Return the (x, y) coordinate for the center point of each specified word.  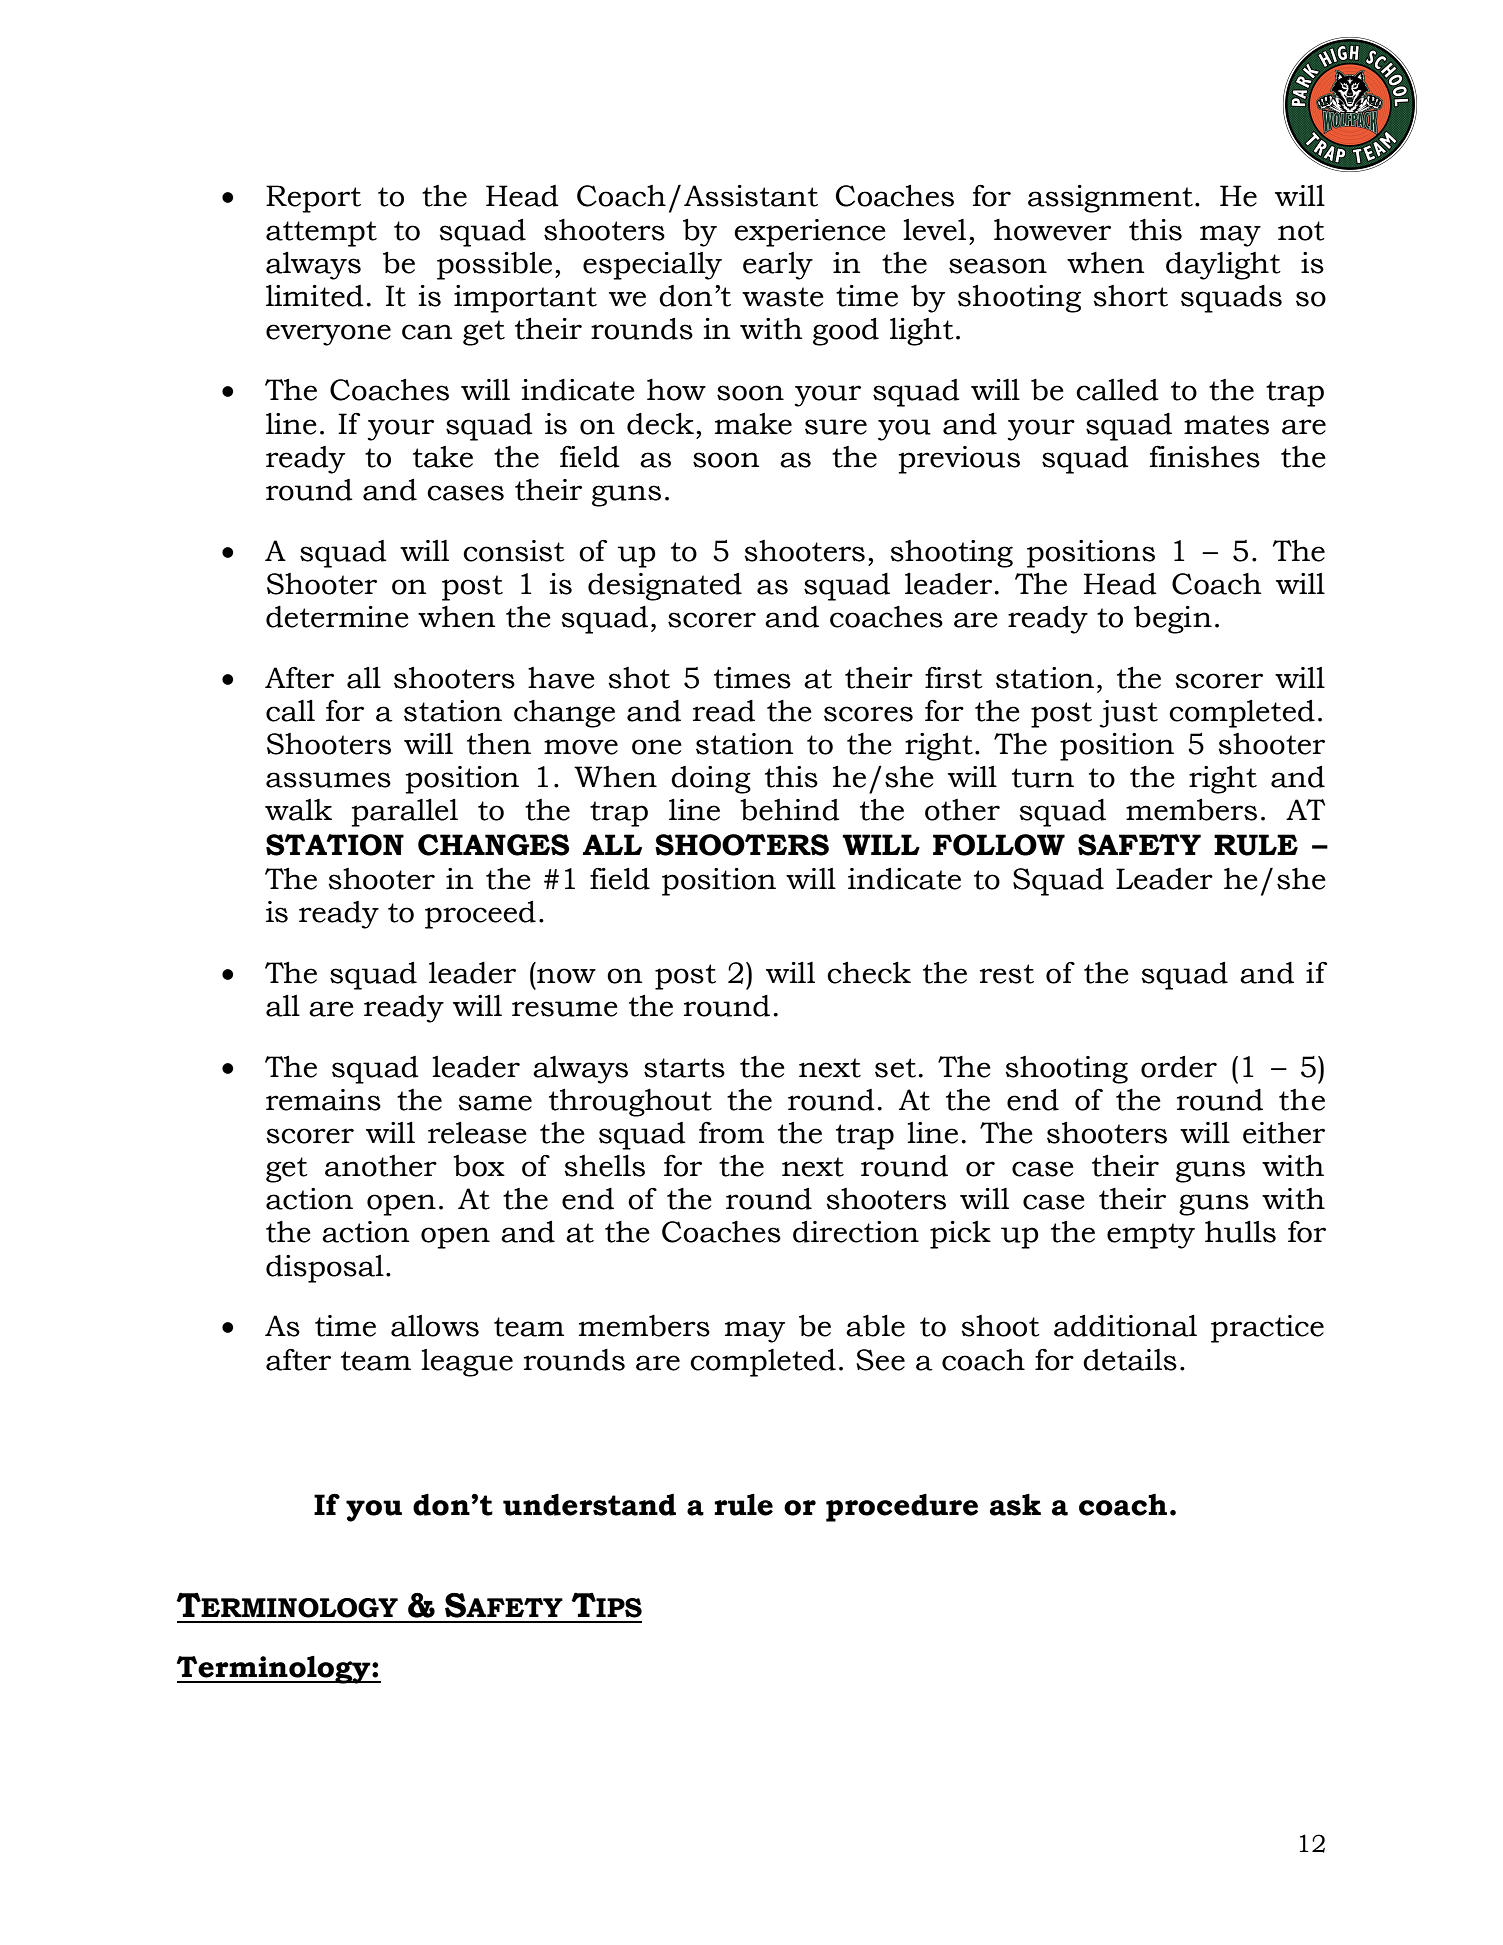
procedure (902, 1507)
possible (494, 266)
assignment (1110, 199)
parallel (405, 813)
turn (1043, 778)
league (467, 1363)
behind (790, 810)
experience (810, 233)
